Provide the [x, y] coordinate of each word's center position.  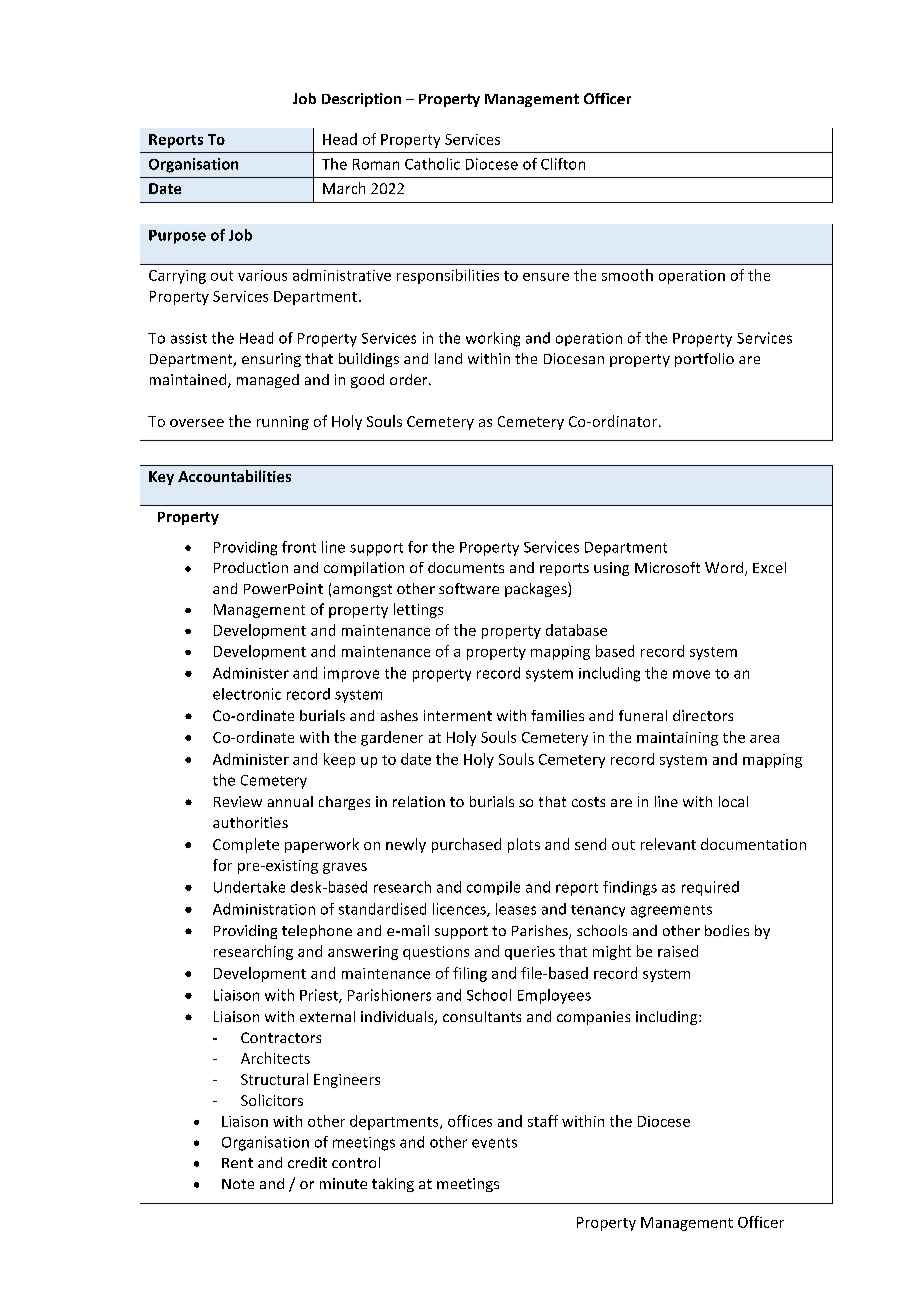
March [344, 188]
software [469, 588]
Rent [237, 1163]
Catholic [432, 164]
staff [543, 1121]
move [691, 674]
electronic [247, 694]
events [494, 1143]
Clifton [563, 164]
